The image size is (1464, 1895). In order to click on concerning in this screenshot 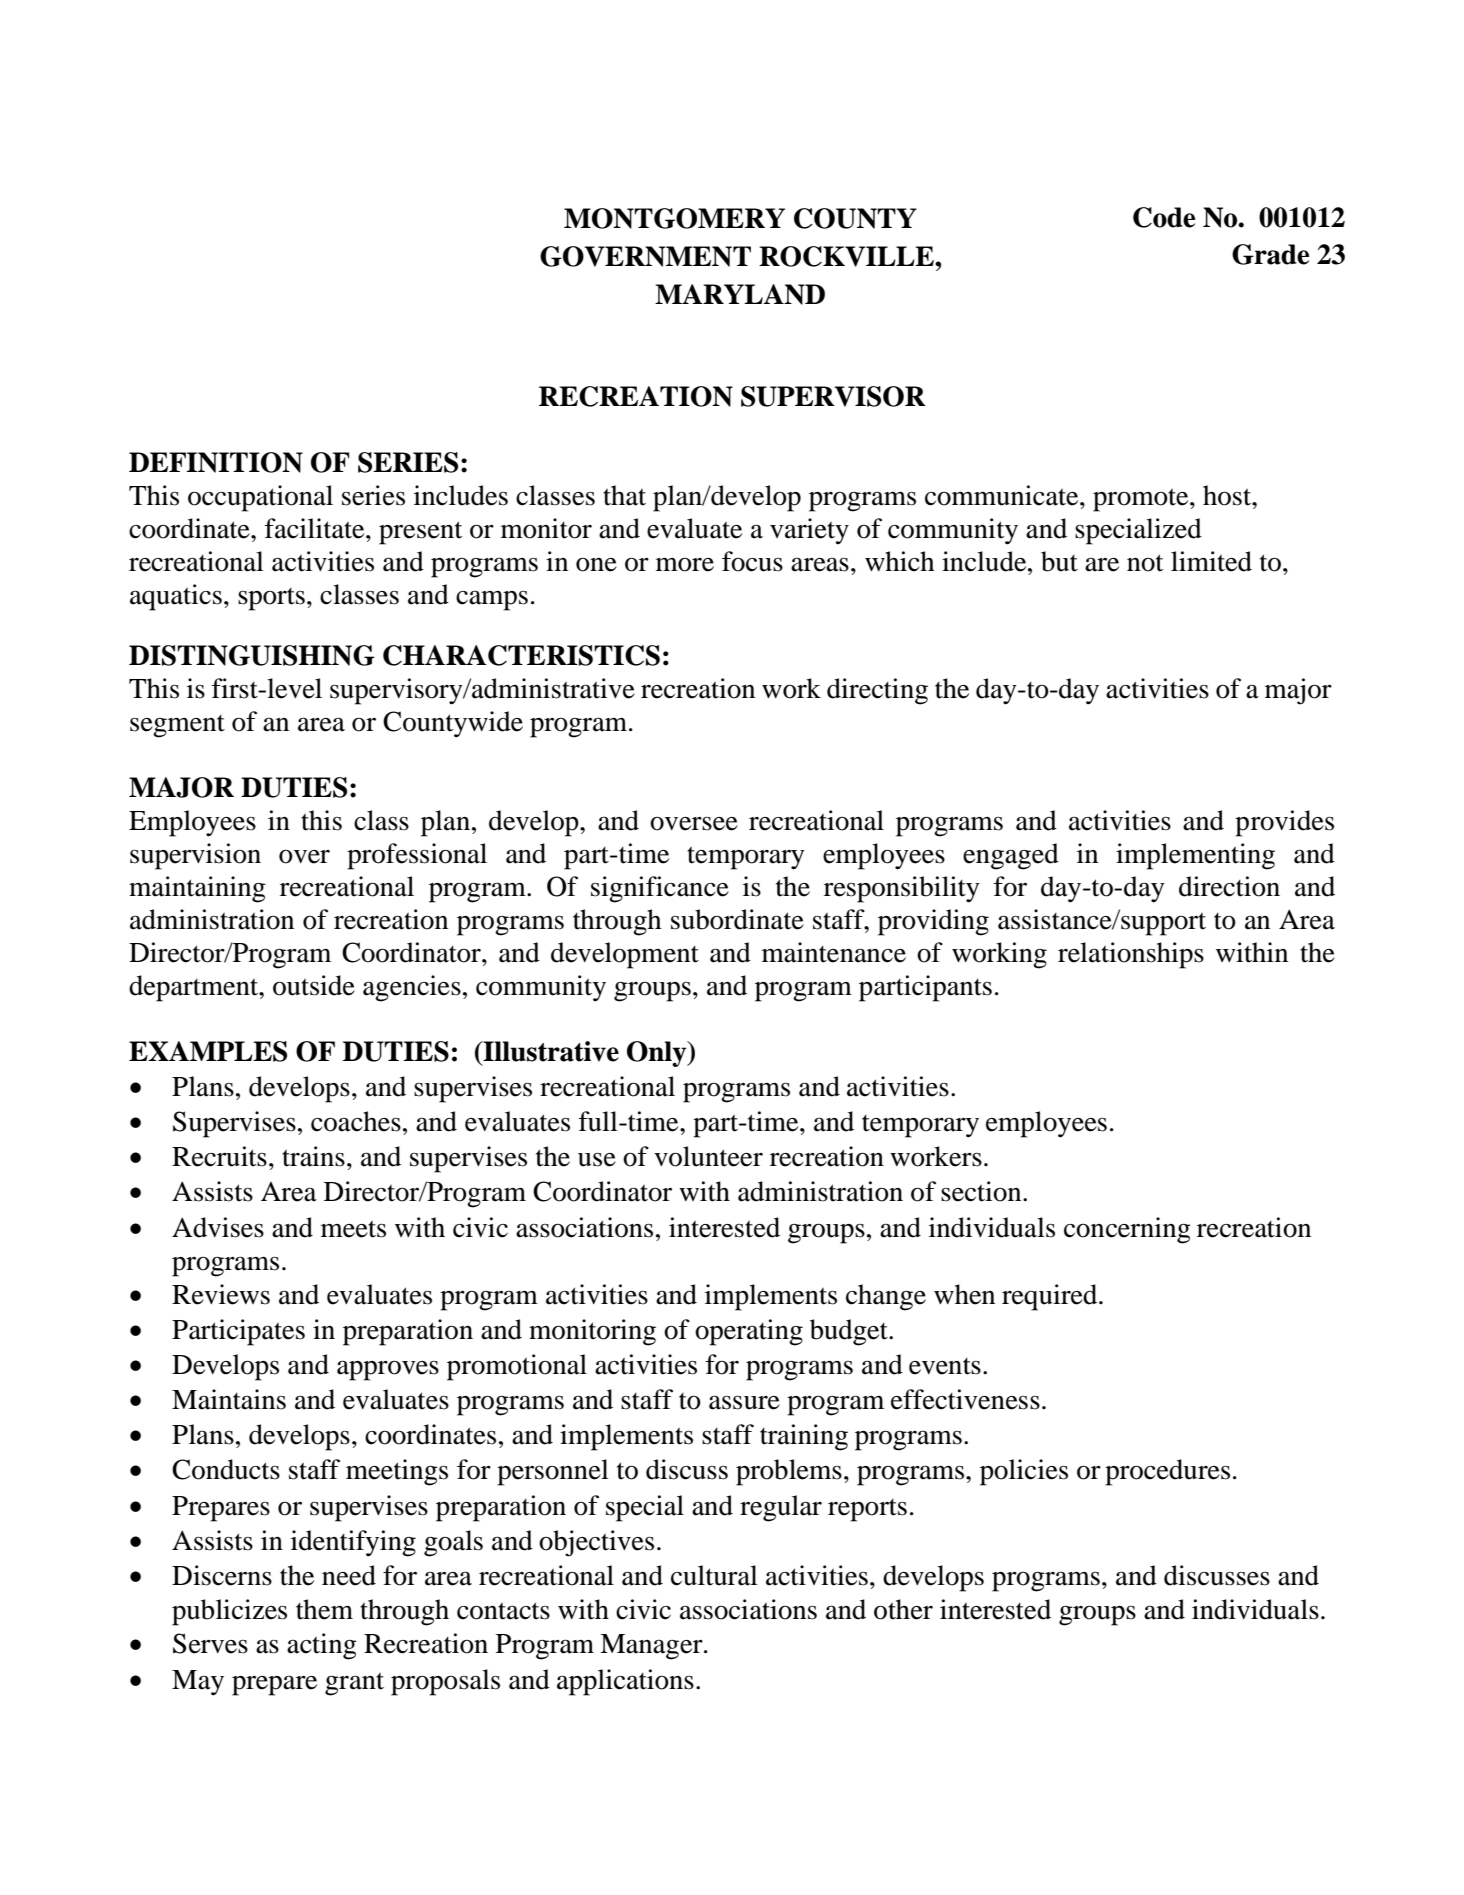, I will do `click(1127, 1230)`.
